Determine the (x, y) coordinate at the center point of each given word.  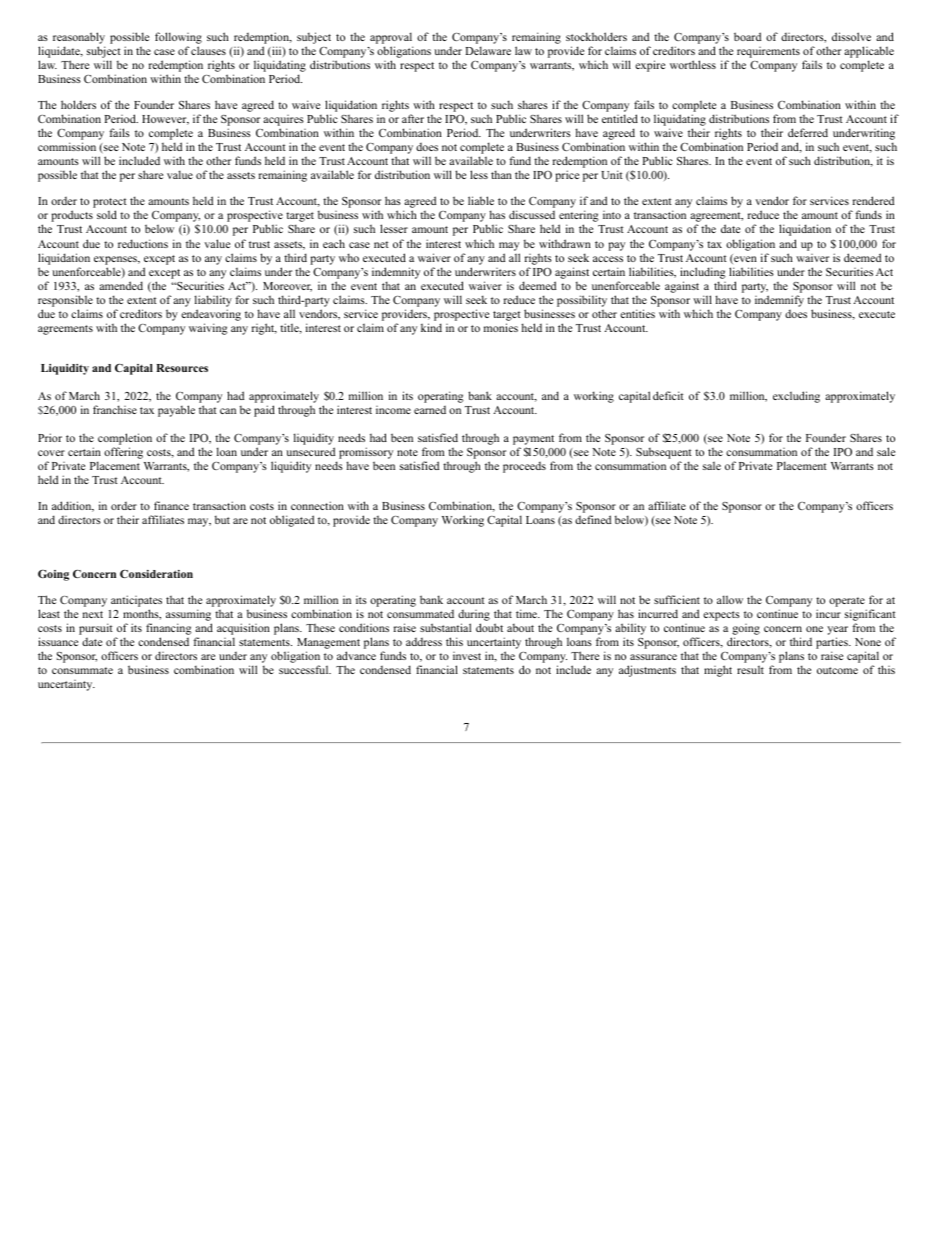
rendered (873, 200)
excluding (796, 397)
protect (110, 204)
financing (169, 630)
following (178, 39)
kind (431, 327)
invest (467, 656)
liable (481, 200)
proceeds (524, 467)
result (750, 669)
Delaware (488, 50)
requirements (768, 54)
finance (171, 505)
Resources (182, 368)
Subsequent (664, 453)
